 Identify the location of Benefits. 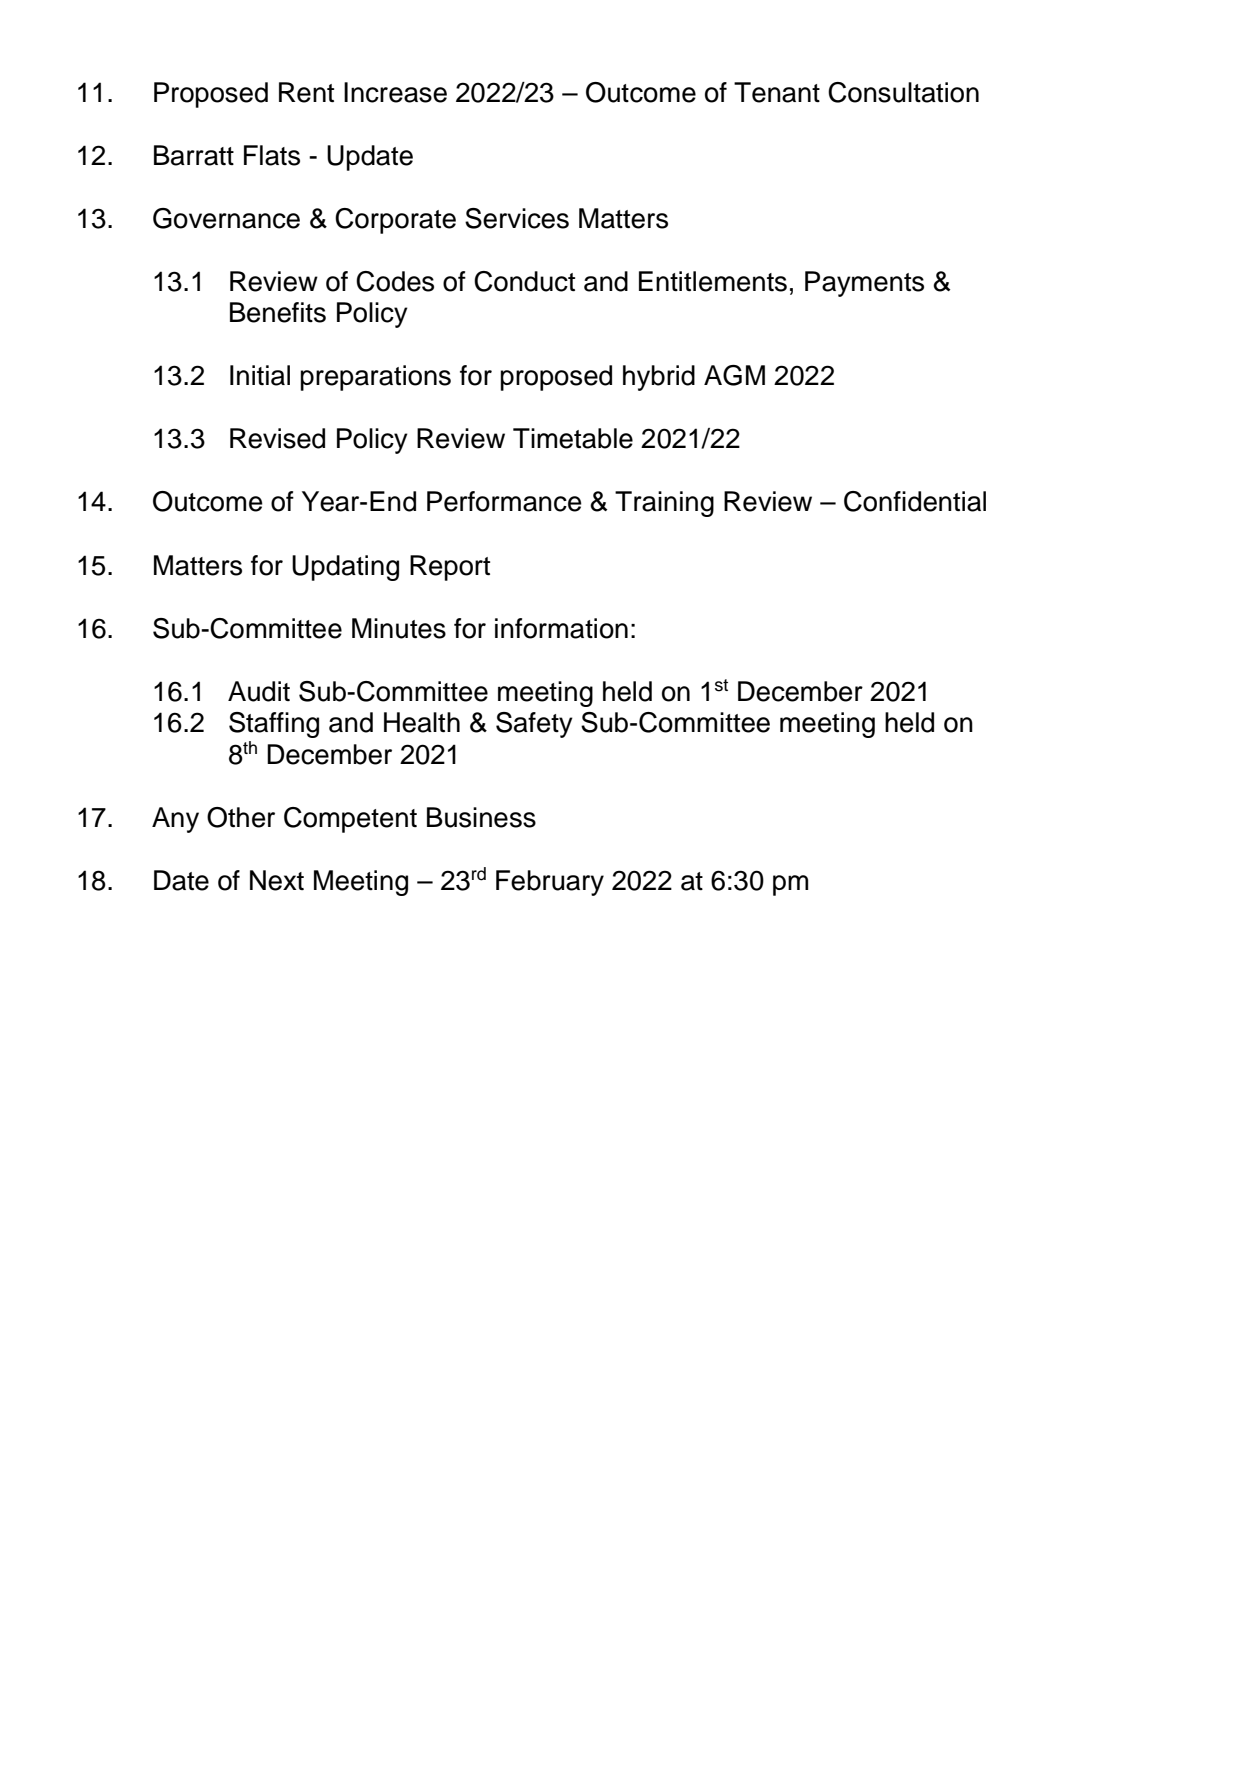
(278, 312).
